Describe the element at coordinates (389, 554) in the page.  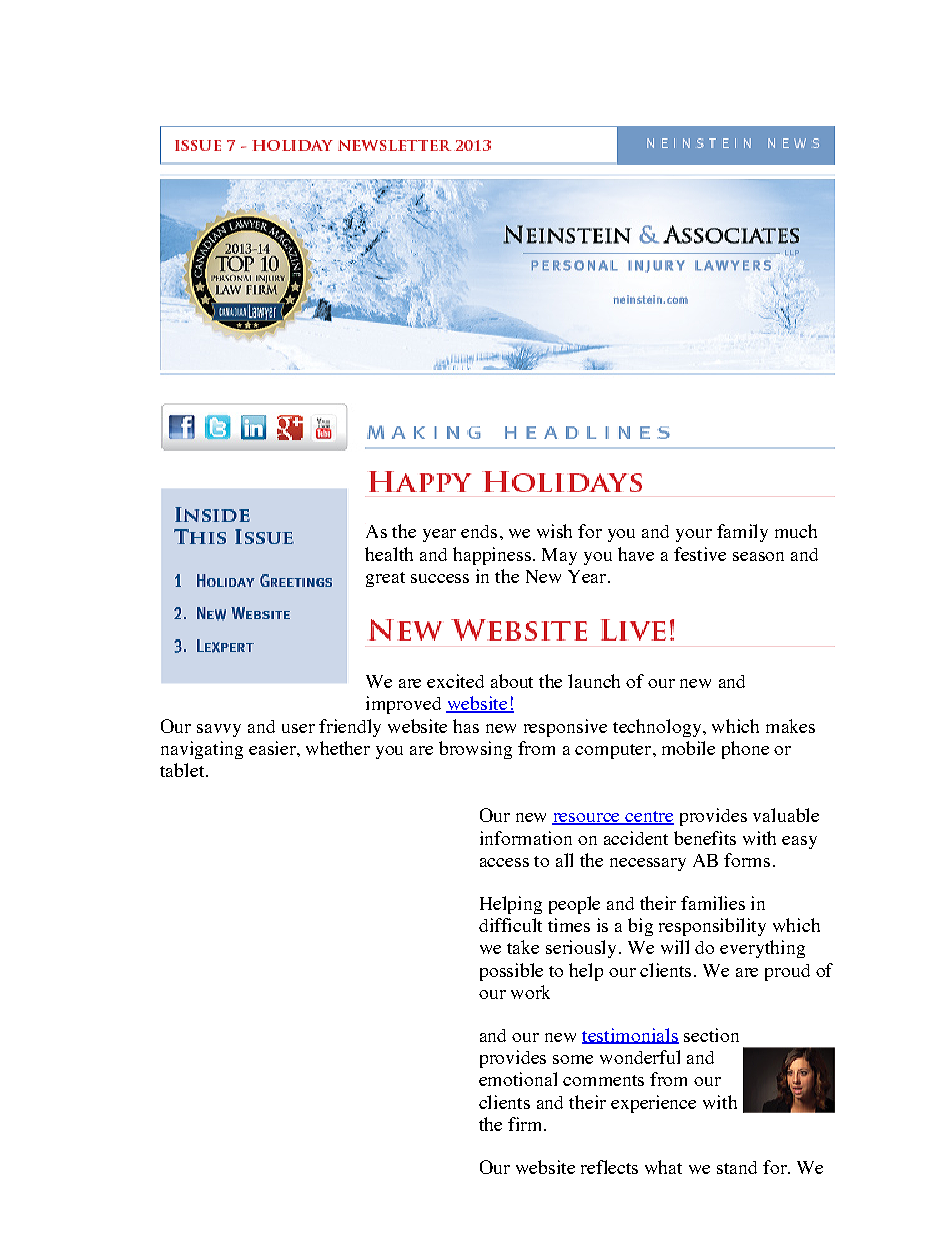
I see `health` at that location.
